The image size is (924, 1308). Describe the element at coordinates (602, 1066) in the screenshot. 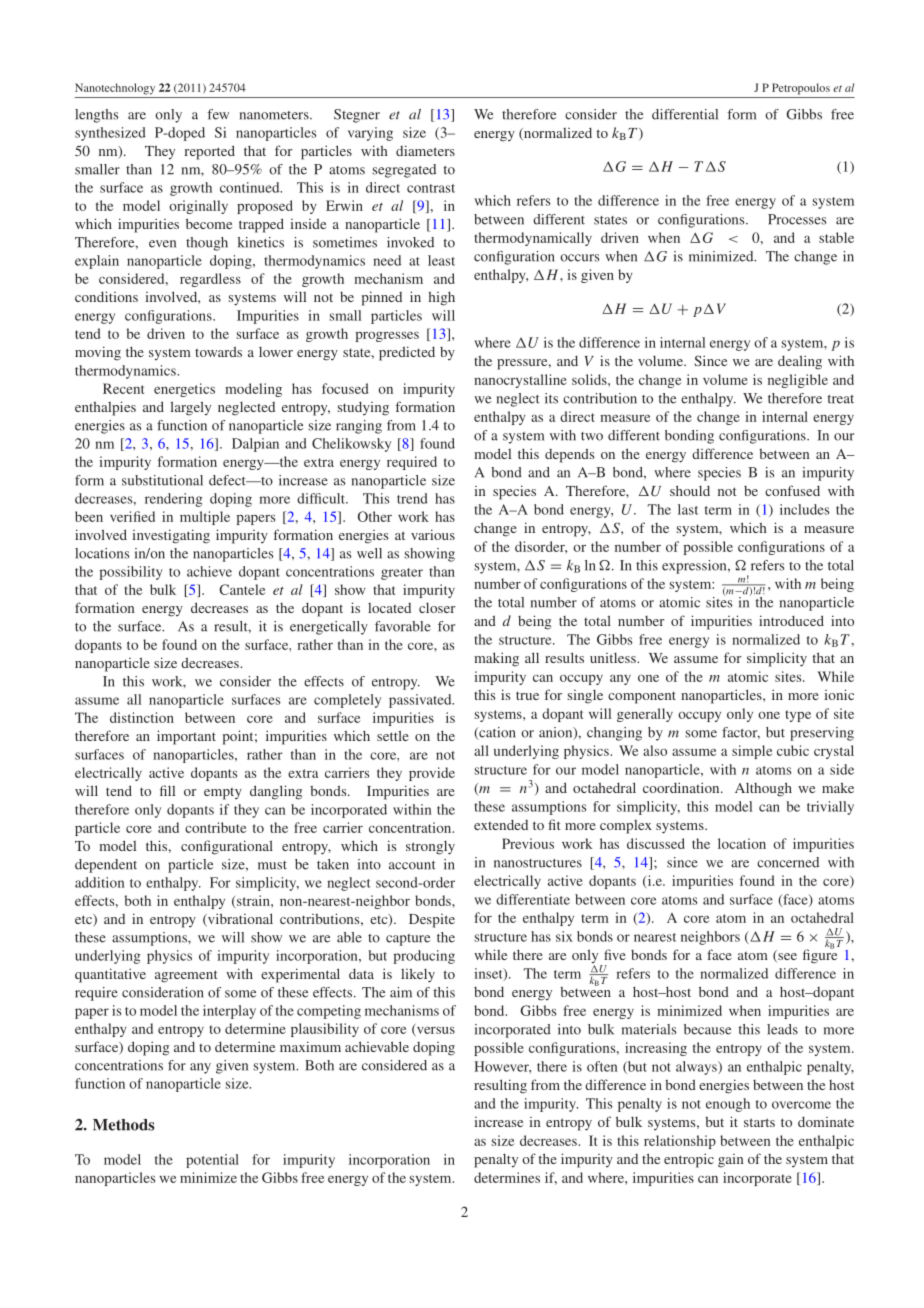

I see `often` at that location.
